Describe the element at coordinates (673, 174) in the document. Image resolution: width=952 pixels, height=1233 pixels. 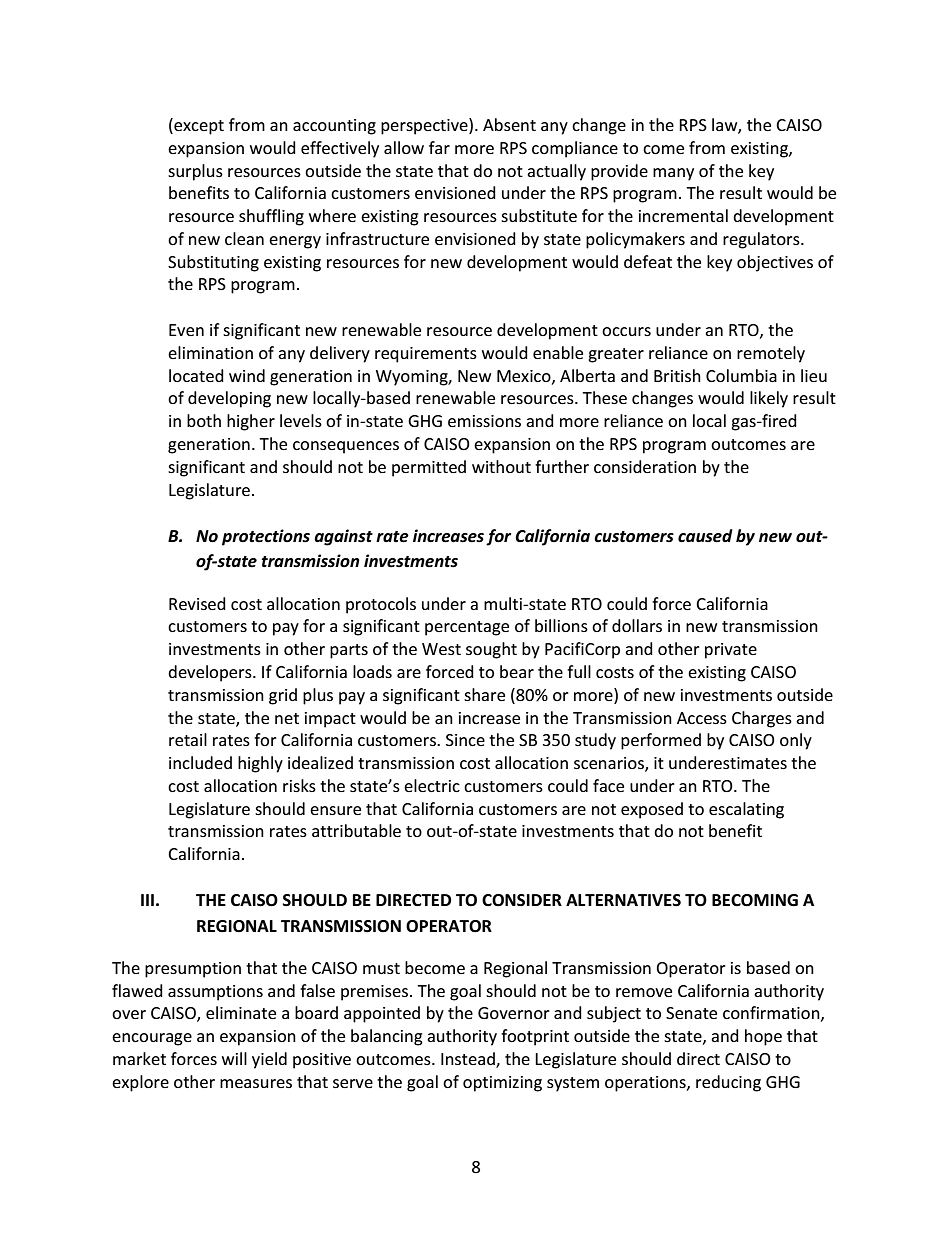
I see `many` at that location.
